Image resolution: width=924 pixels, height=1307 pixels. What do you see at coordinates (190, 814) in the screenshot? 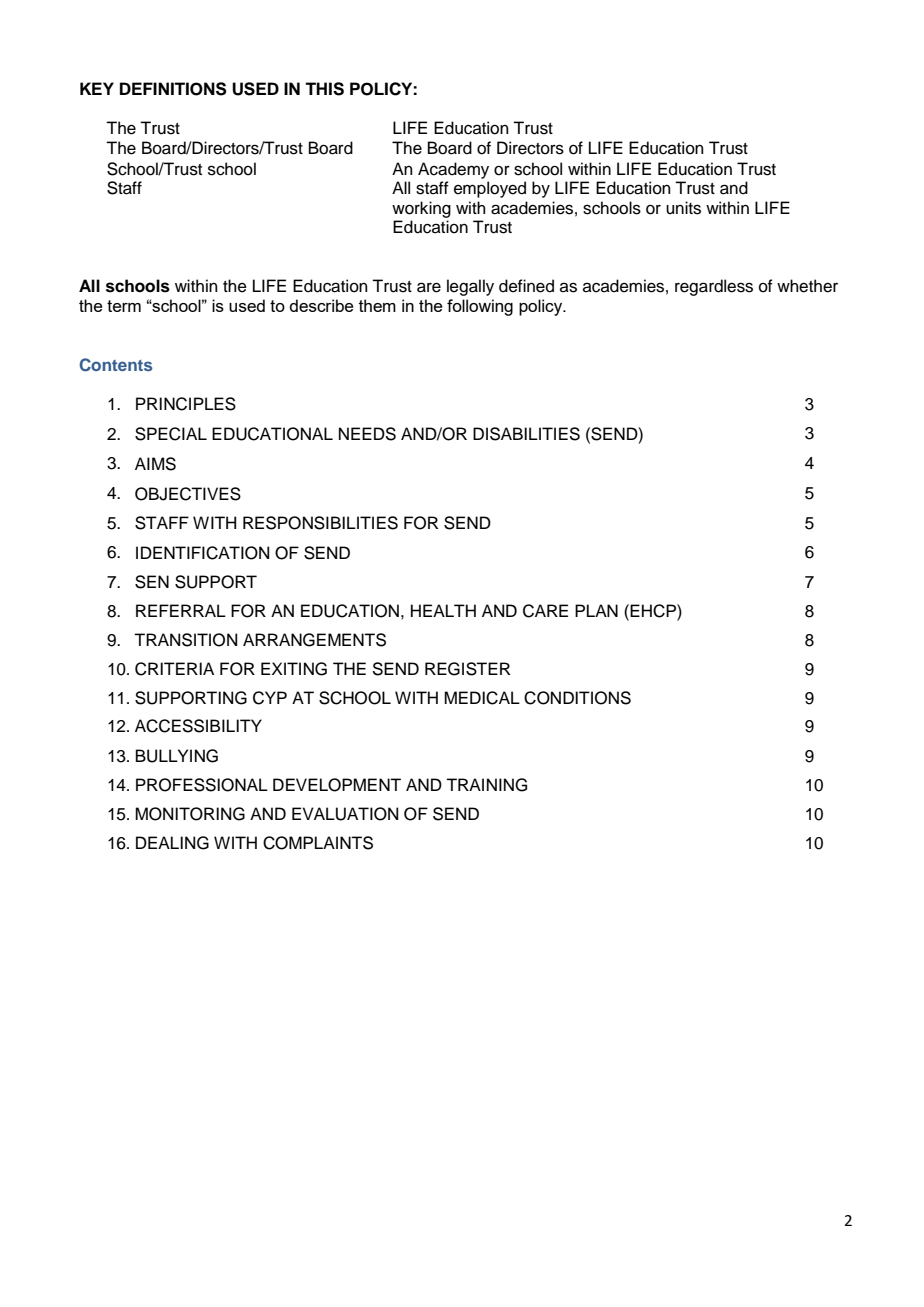
I see `MONITORING` at bounding box center [190, 814].
